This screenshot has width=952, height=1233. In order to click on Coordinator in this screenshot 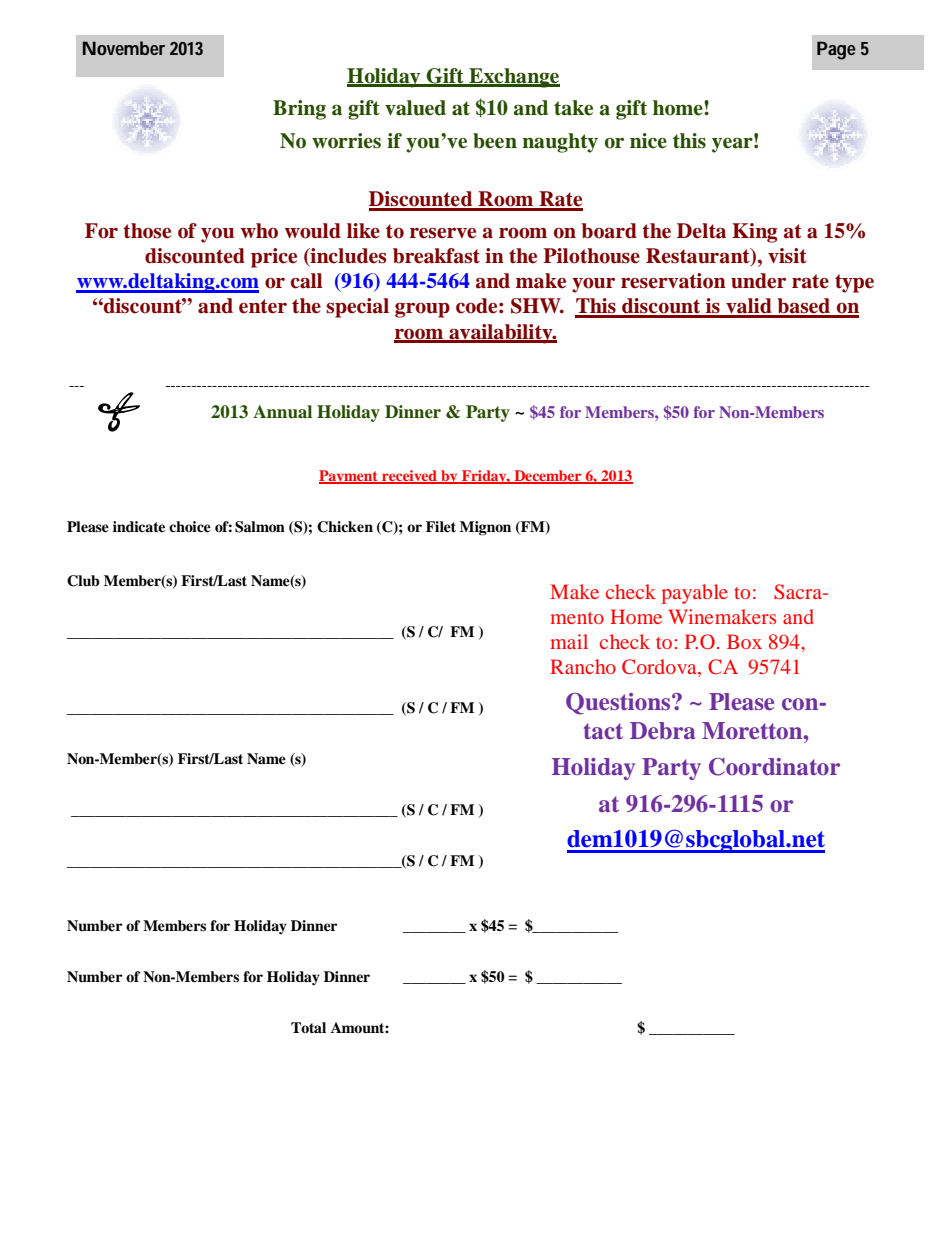, I will do `click(774, 767)`.
